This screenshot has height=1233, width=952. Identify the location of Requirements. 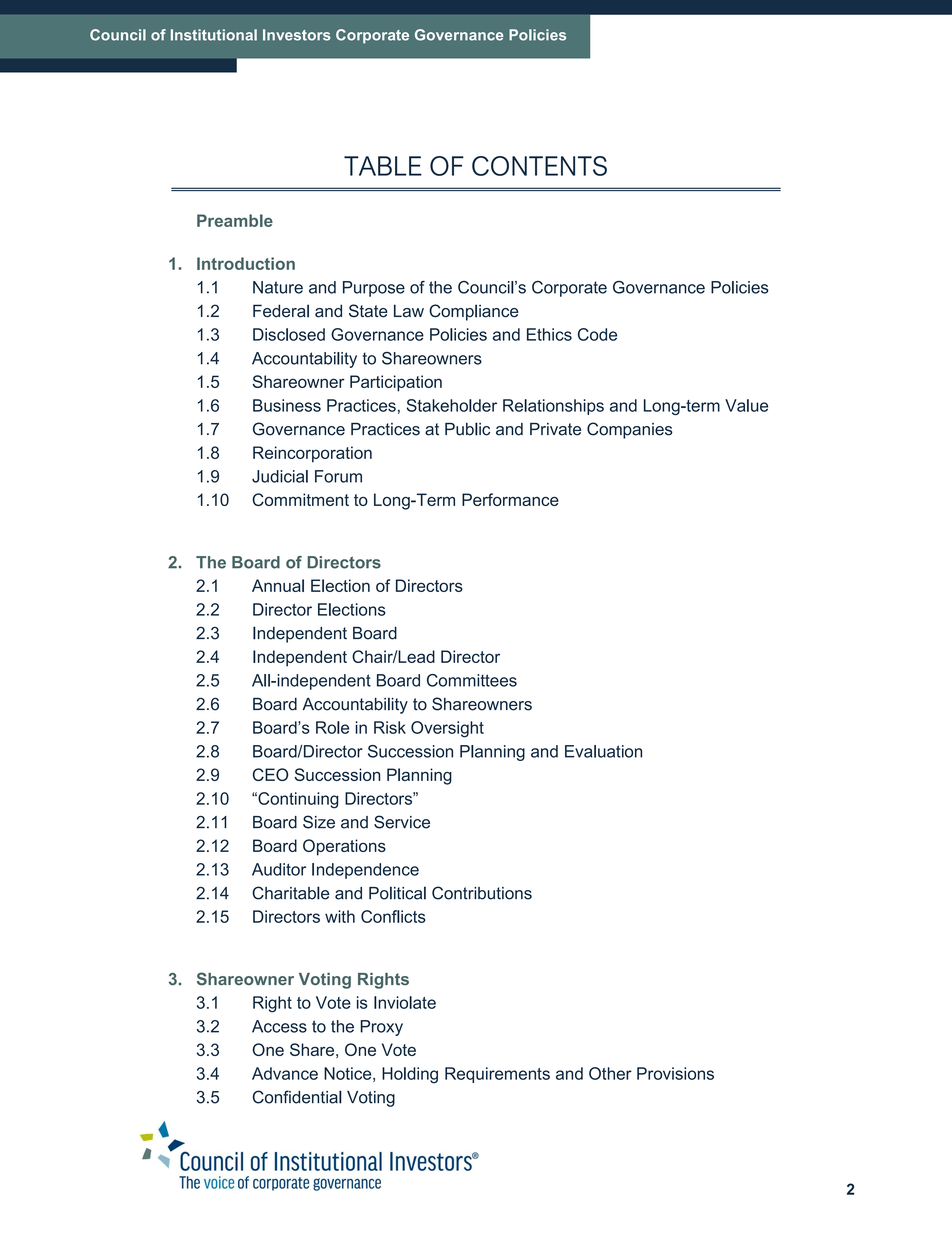
(497, 1075).
